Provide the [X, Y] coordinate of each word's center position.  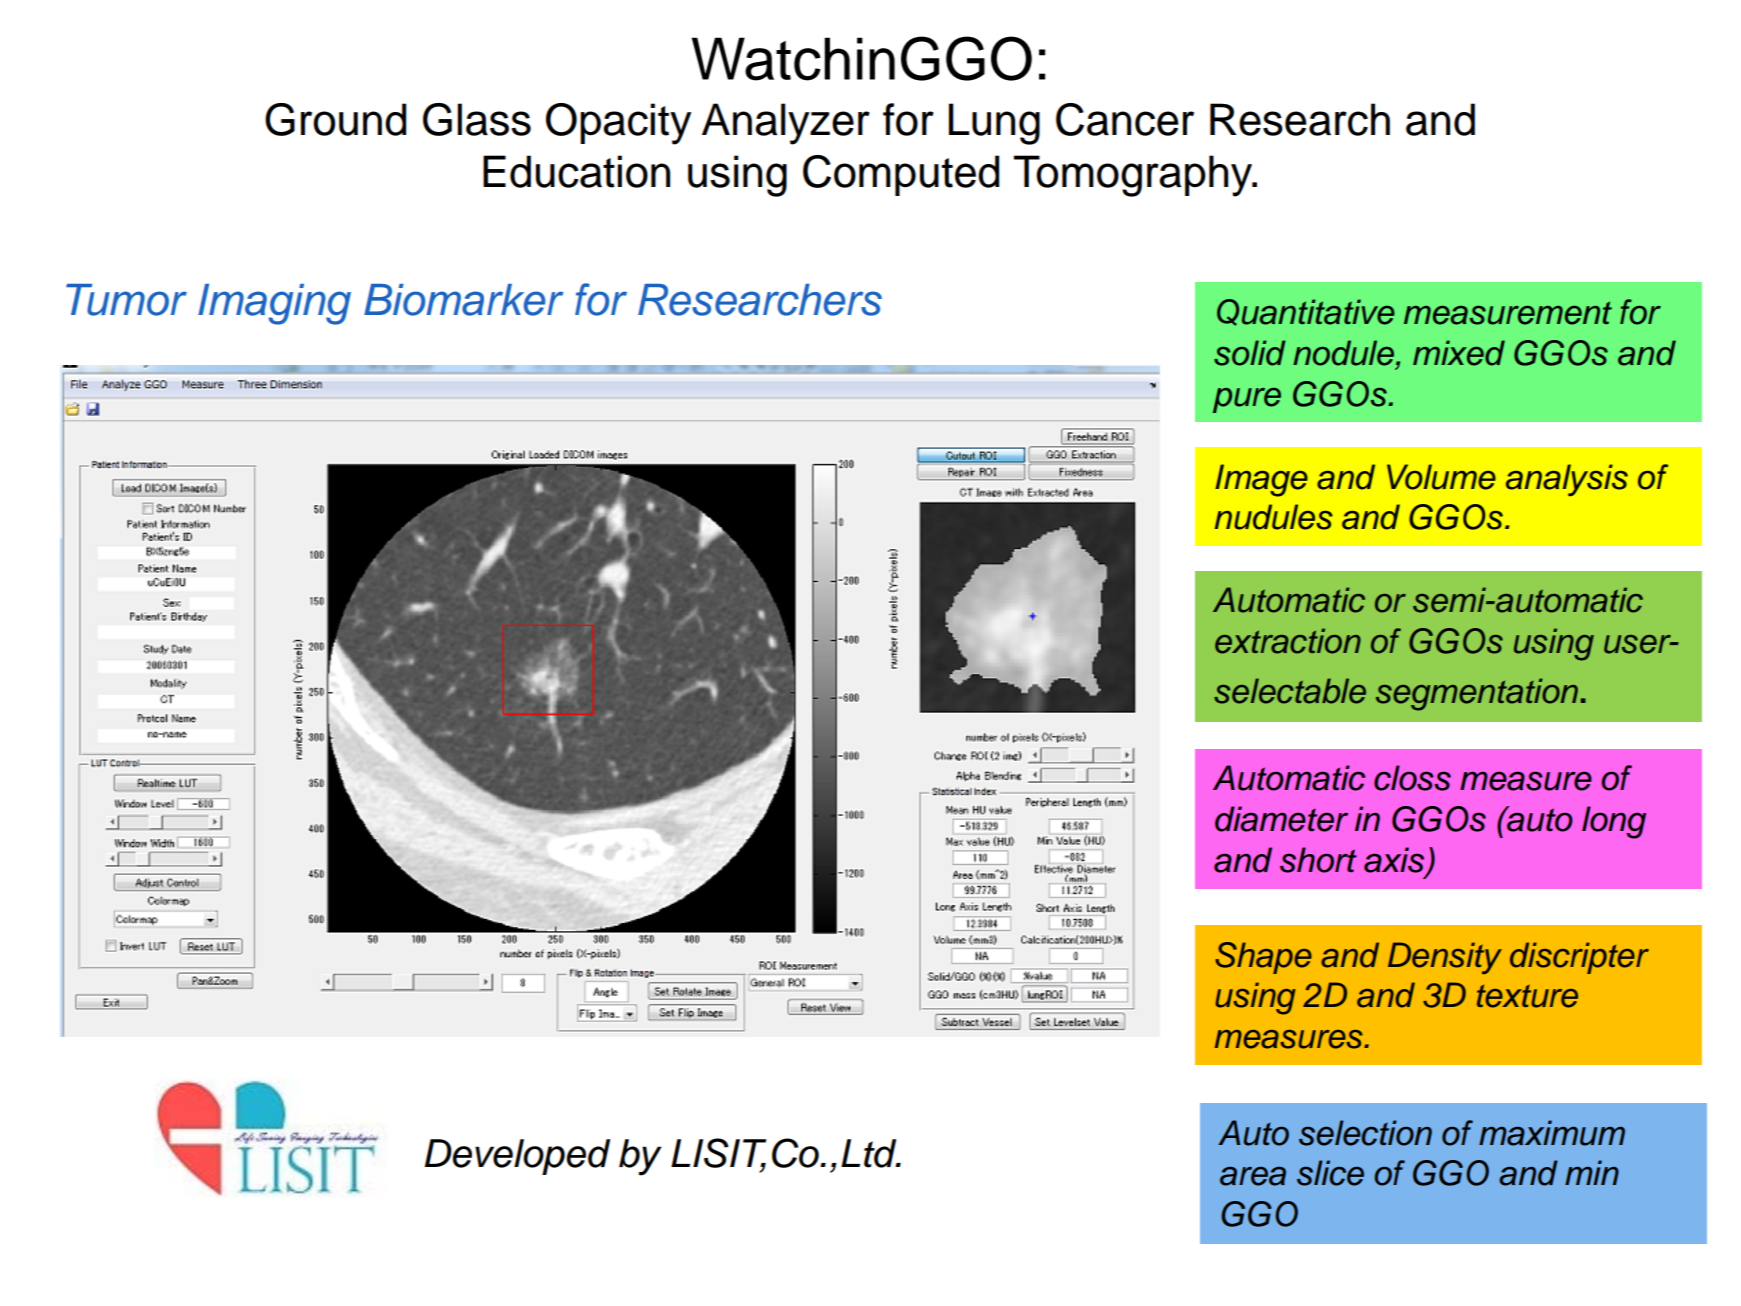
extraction [1288, 641]
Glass [477, 119]
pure [1247, 400]
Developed [517, 1157]
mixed [1459, 353]
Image [1261, 480]
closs [1412, 778]
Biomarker [464, 300]
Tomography [1134, 176]
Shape [1263, 958]
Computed [901, 175]
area [1253, 1176]
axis [1394, 860]
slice [1330, 1173]
